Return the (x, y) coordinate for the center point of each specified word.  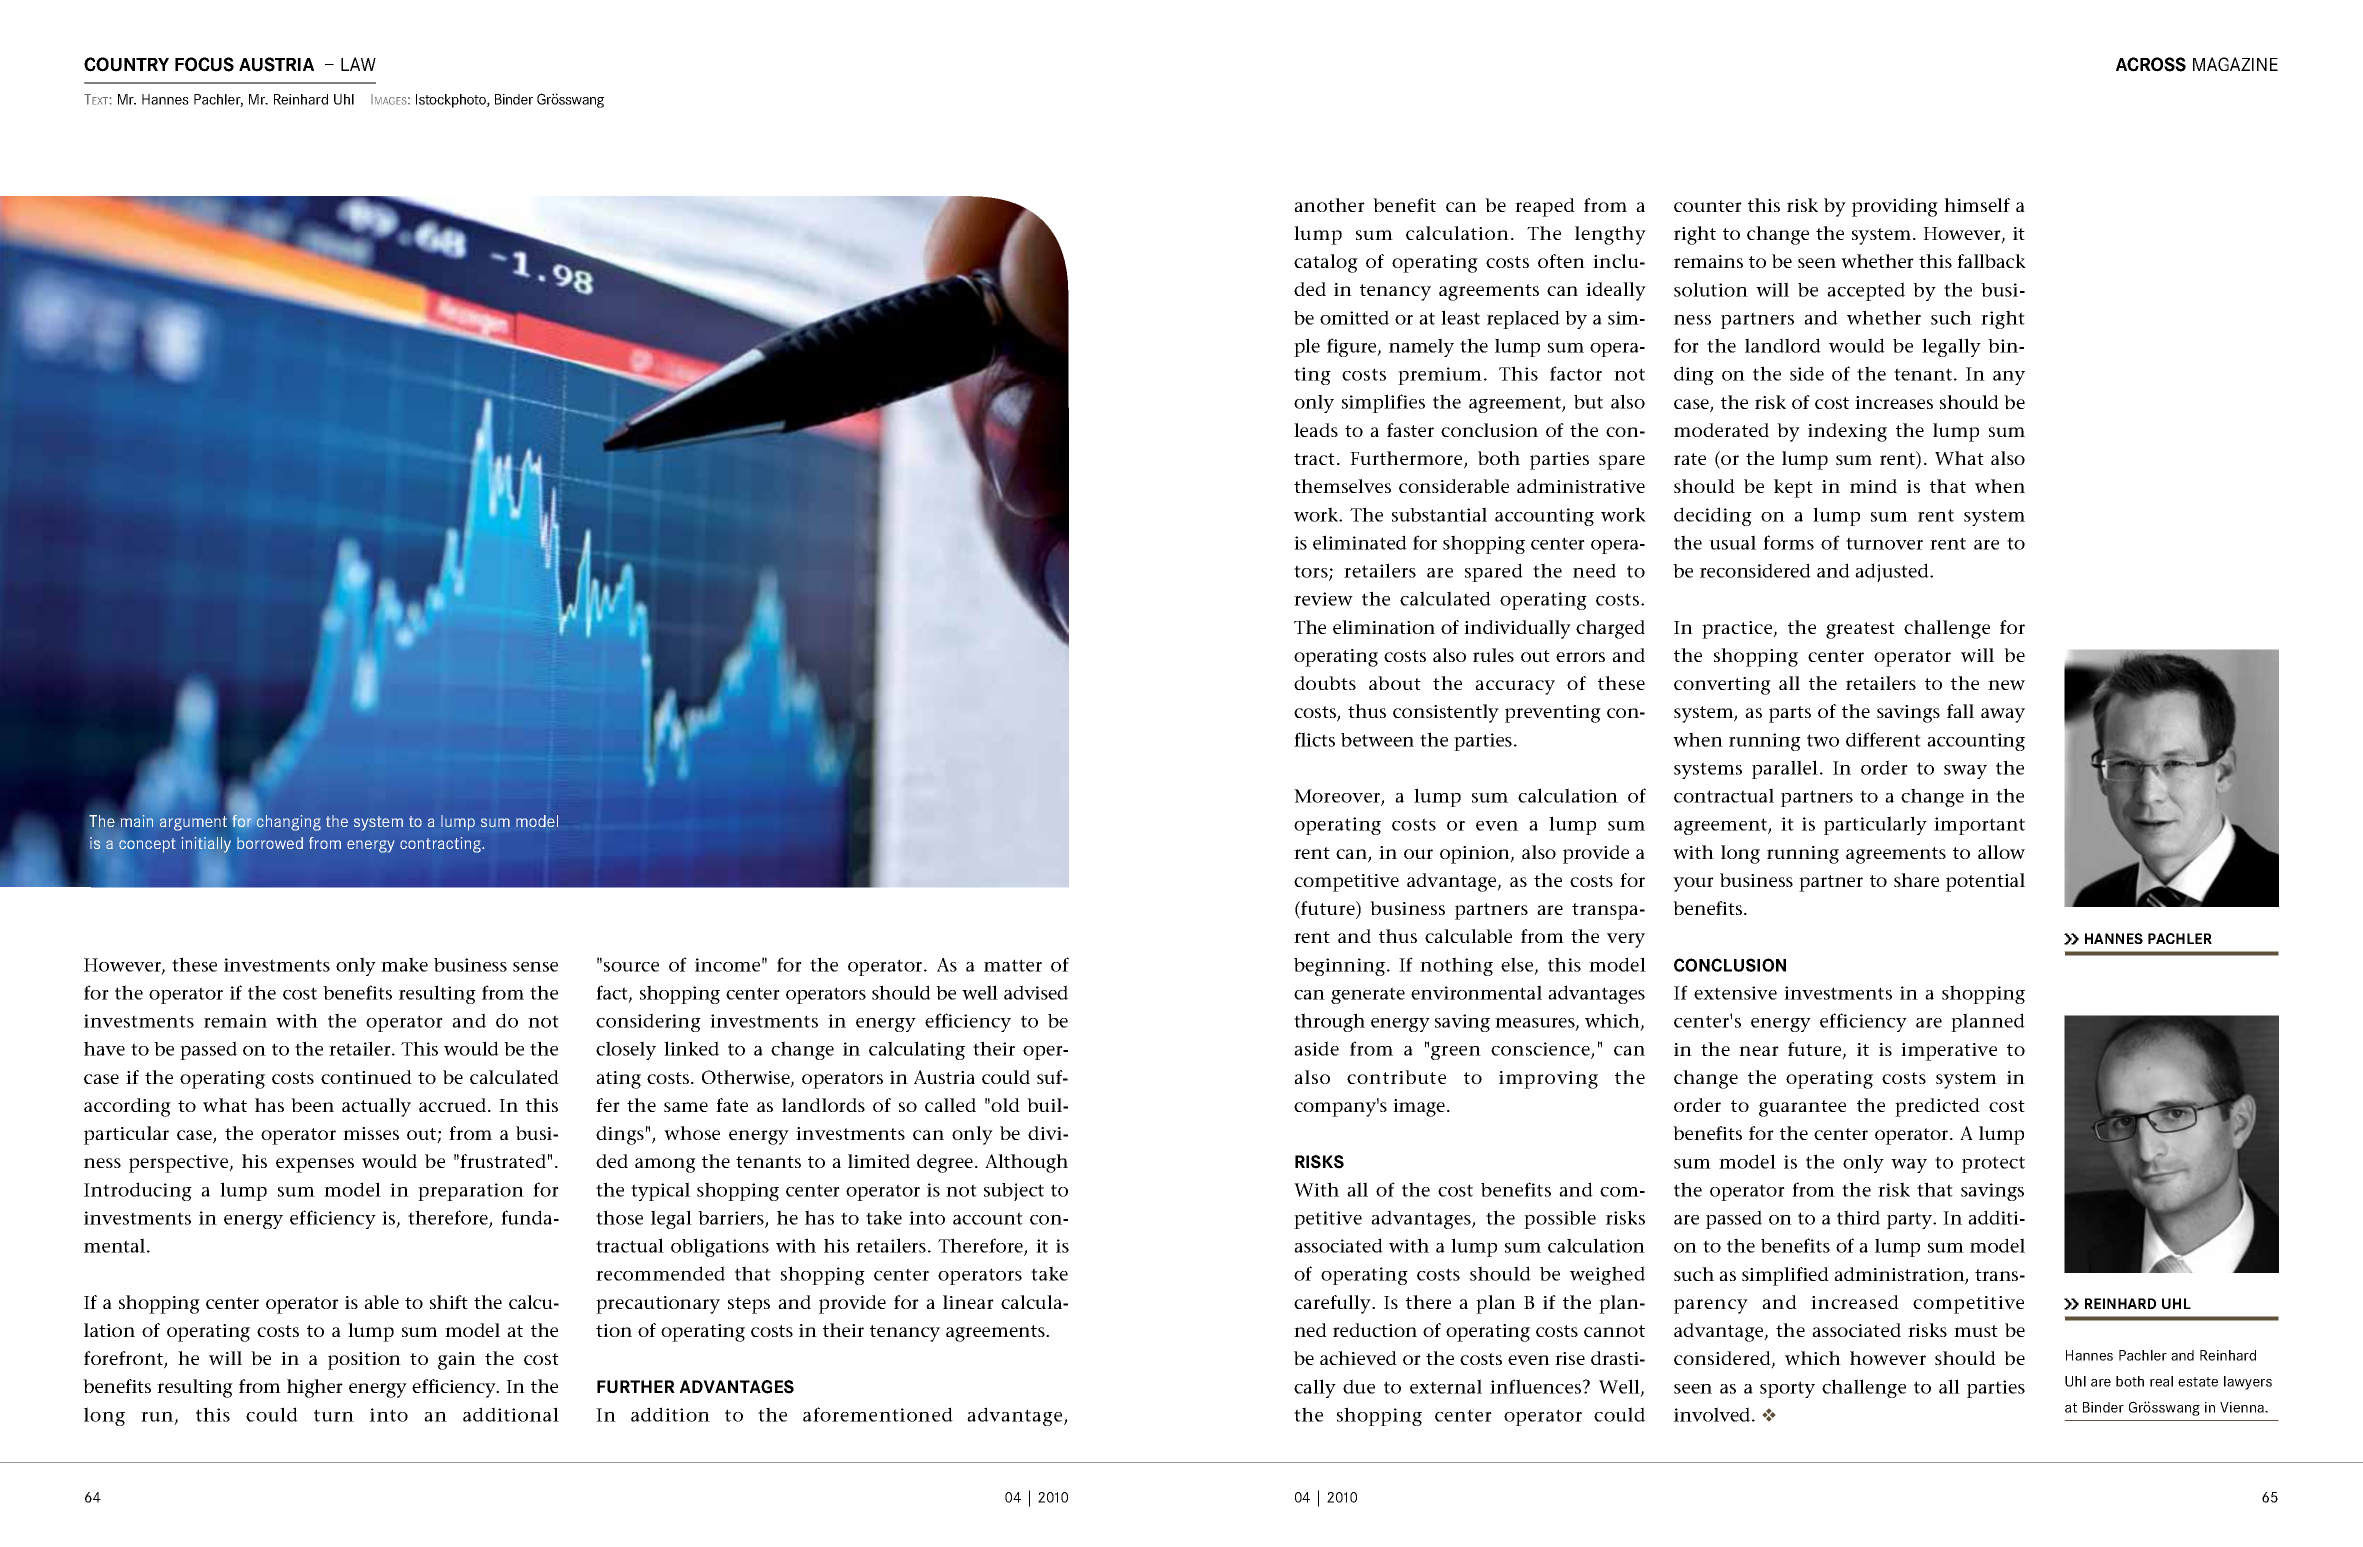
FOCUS (204, 64)
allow (2001, 852)
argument (193, 823)
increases (1894, 402)
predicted (1937, 1107)
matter (1013, 965)
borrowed (270, 843)
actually (376, 1107)
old (1005, 1105)
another (1329, 205)
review (1323, 599)
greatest (1860, 630)
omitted (1354, 317)
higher (315, 1388)
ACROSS (2151, 64)
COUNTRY (126, 64)
